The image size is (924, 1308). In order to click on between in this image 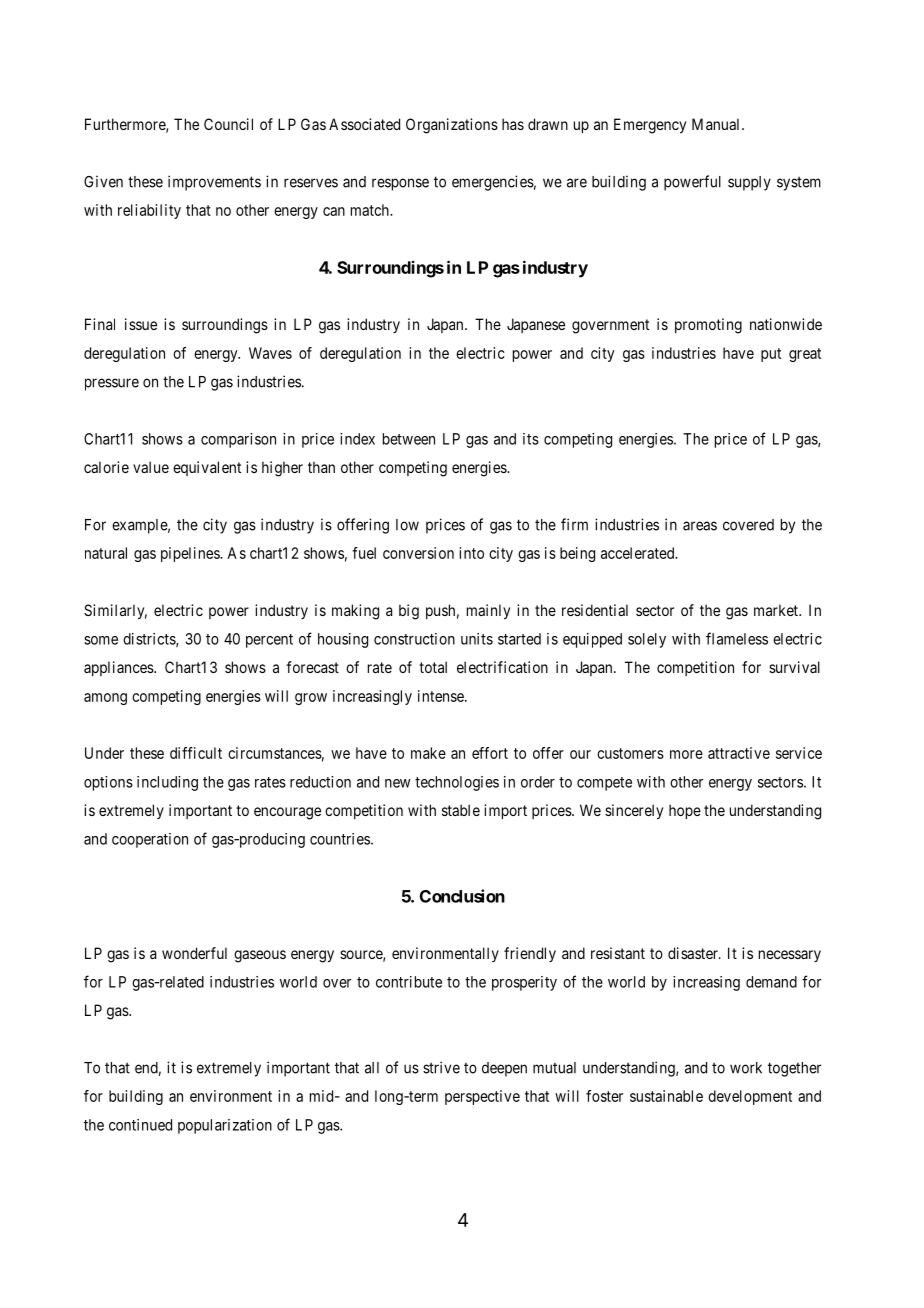, I will do `click(409, 439)`.
